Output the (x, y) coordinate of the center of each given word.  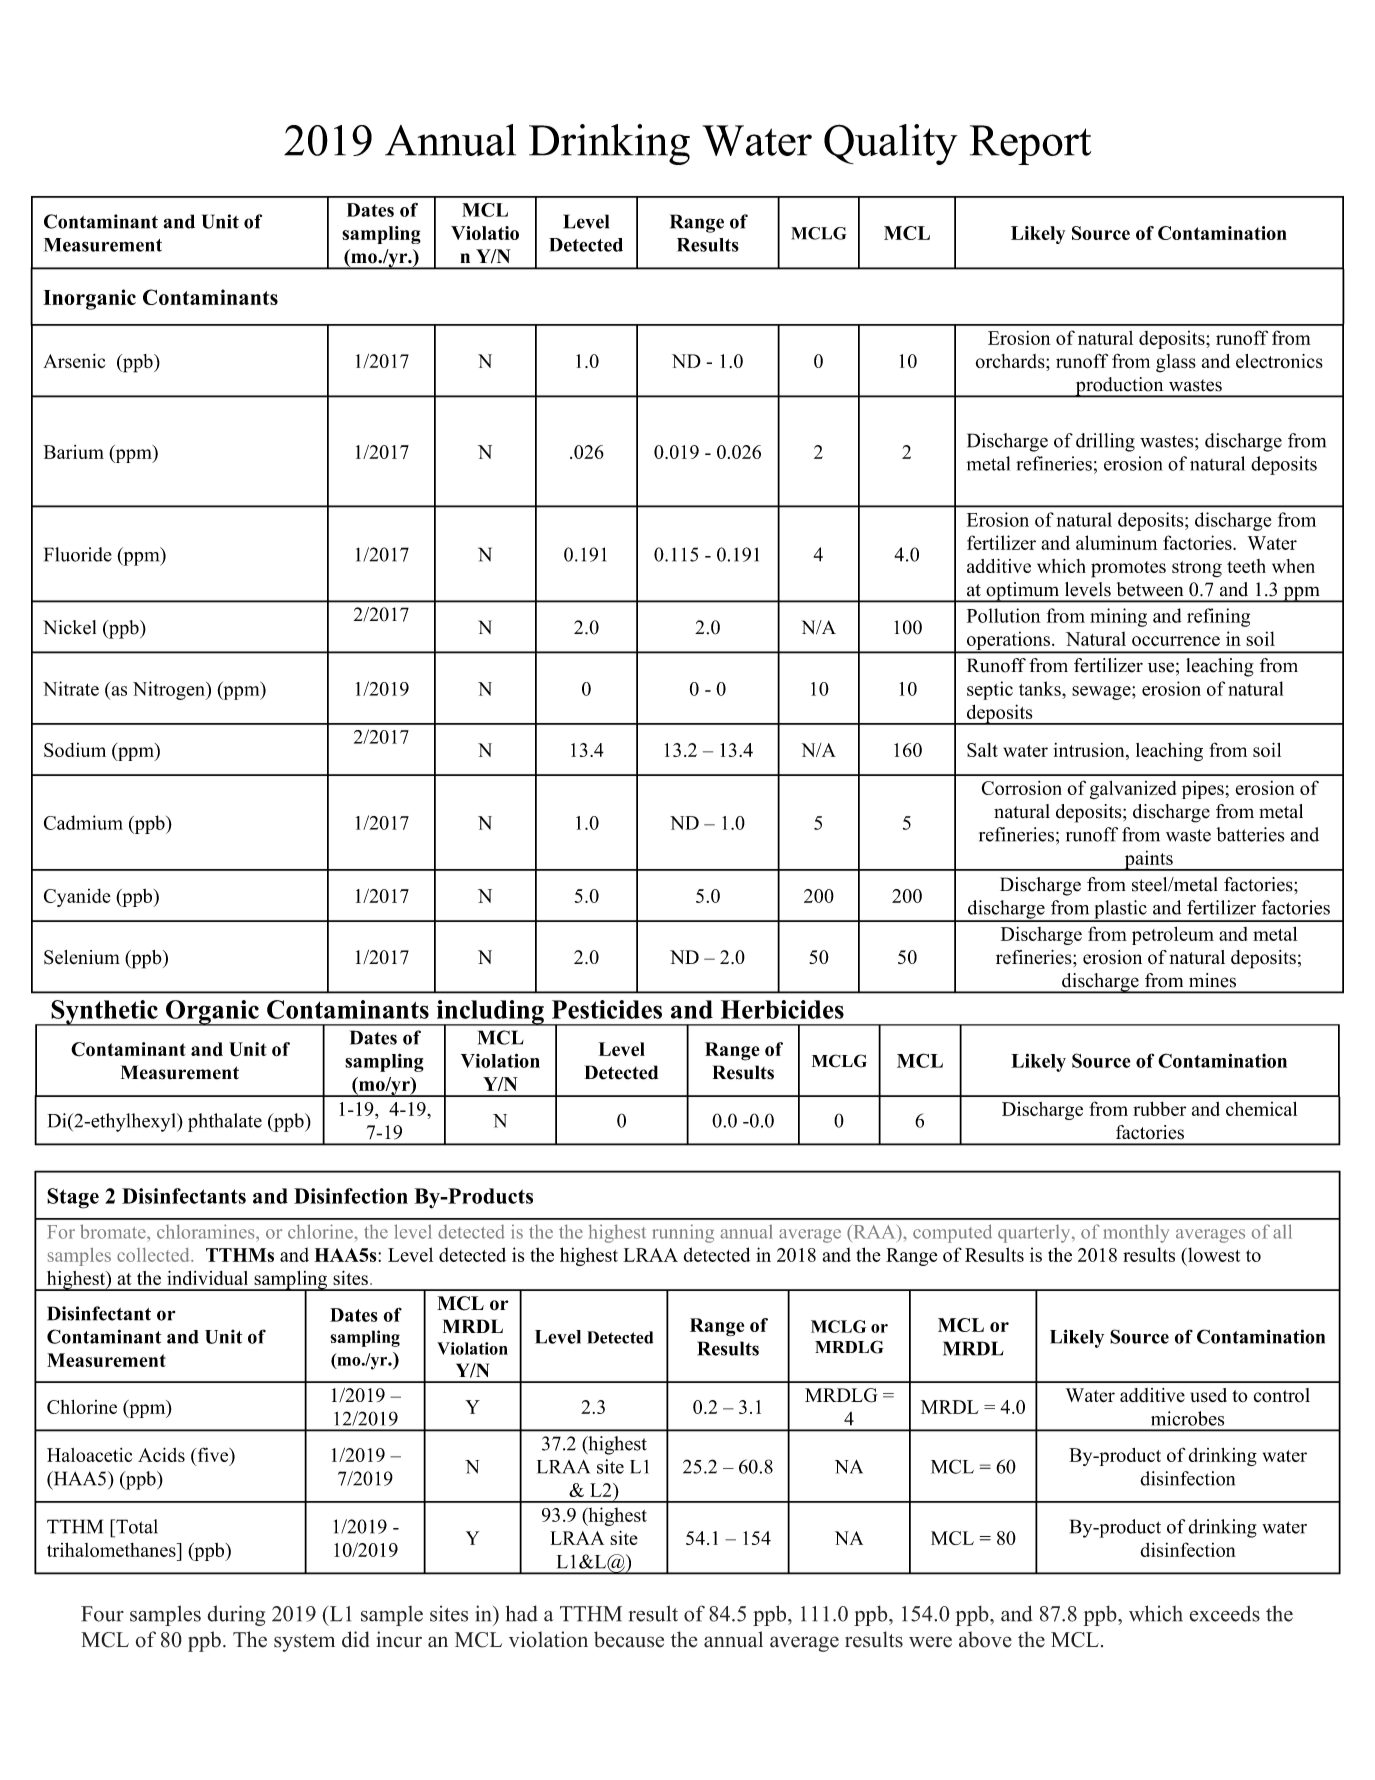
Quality (890, 144)
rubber (1159, 1108)
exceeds (1224, 1613)
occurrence (1176, 641)
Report (1030, 145)
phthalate (225, 1122)
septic (990, 690)
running (683, 1233)
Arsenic (74, 361)
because (629, 1639)
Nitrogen (170, 690)
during (236, 1615)
